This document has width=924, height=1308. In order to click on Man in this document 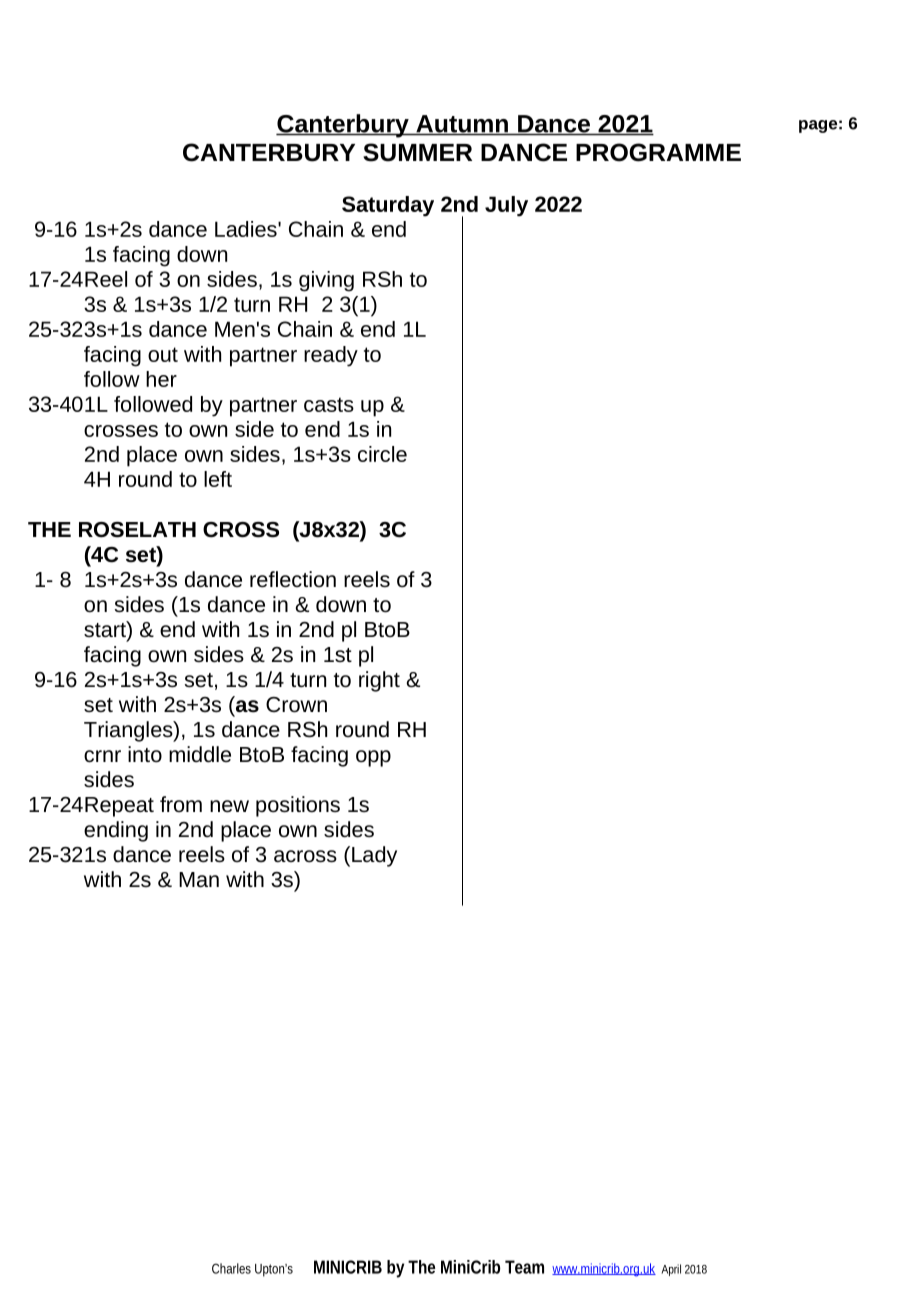, I will do `click(199, 879)`.
